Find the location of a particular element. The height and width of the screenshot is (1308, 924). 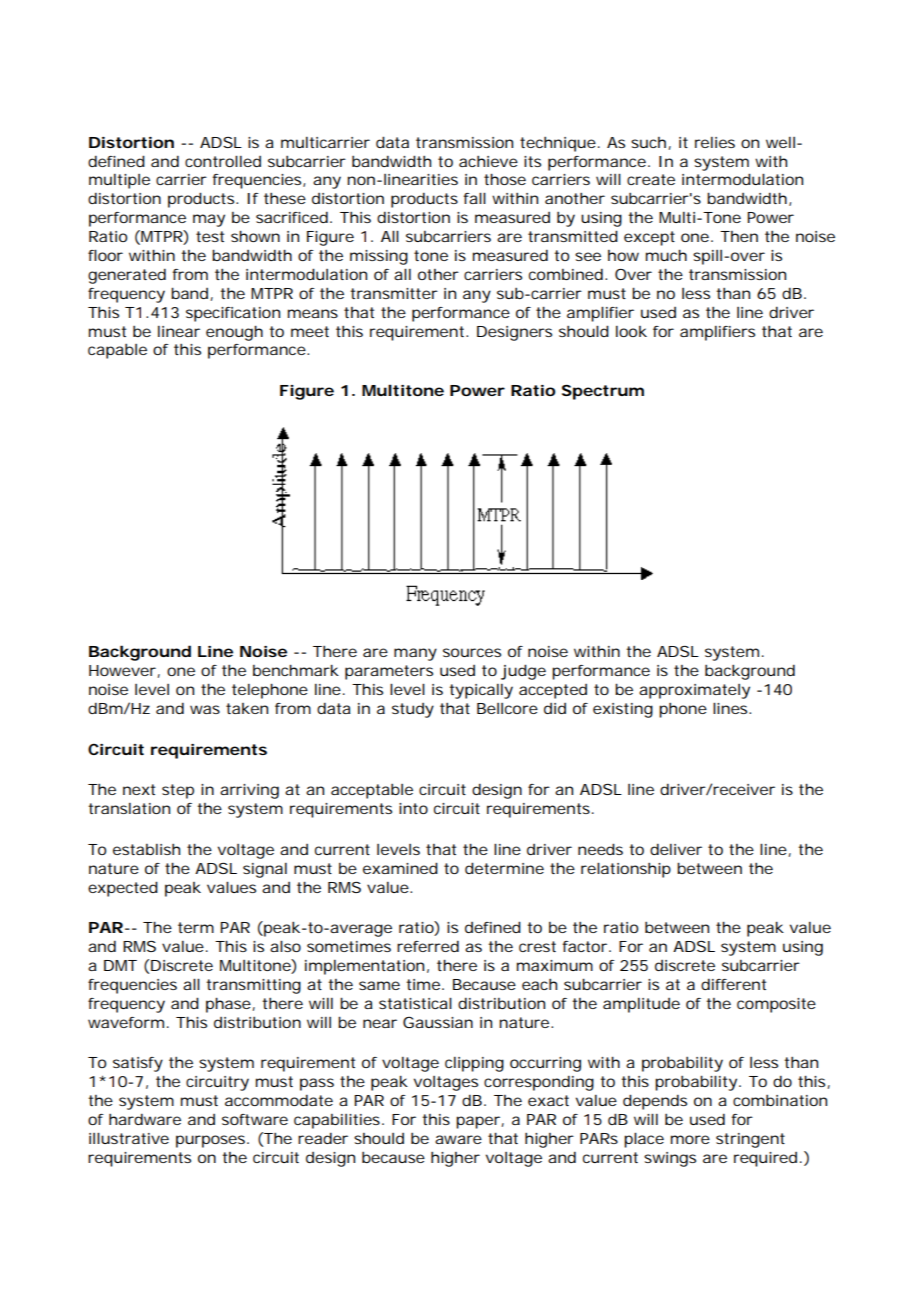

deliver is located at coordinates (676, 849).
